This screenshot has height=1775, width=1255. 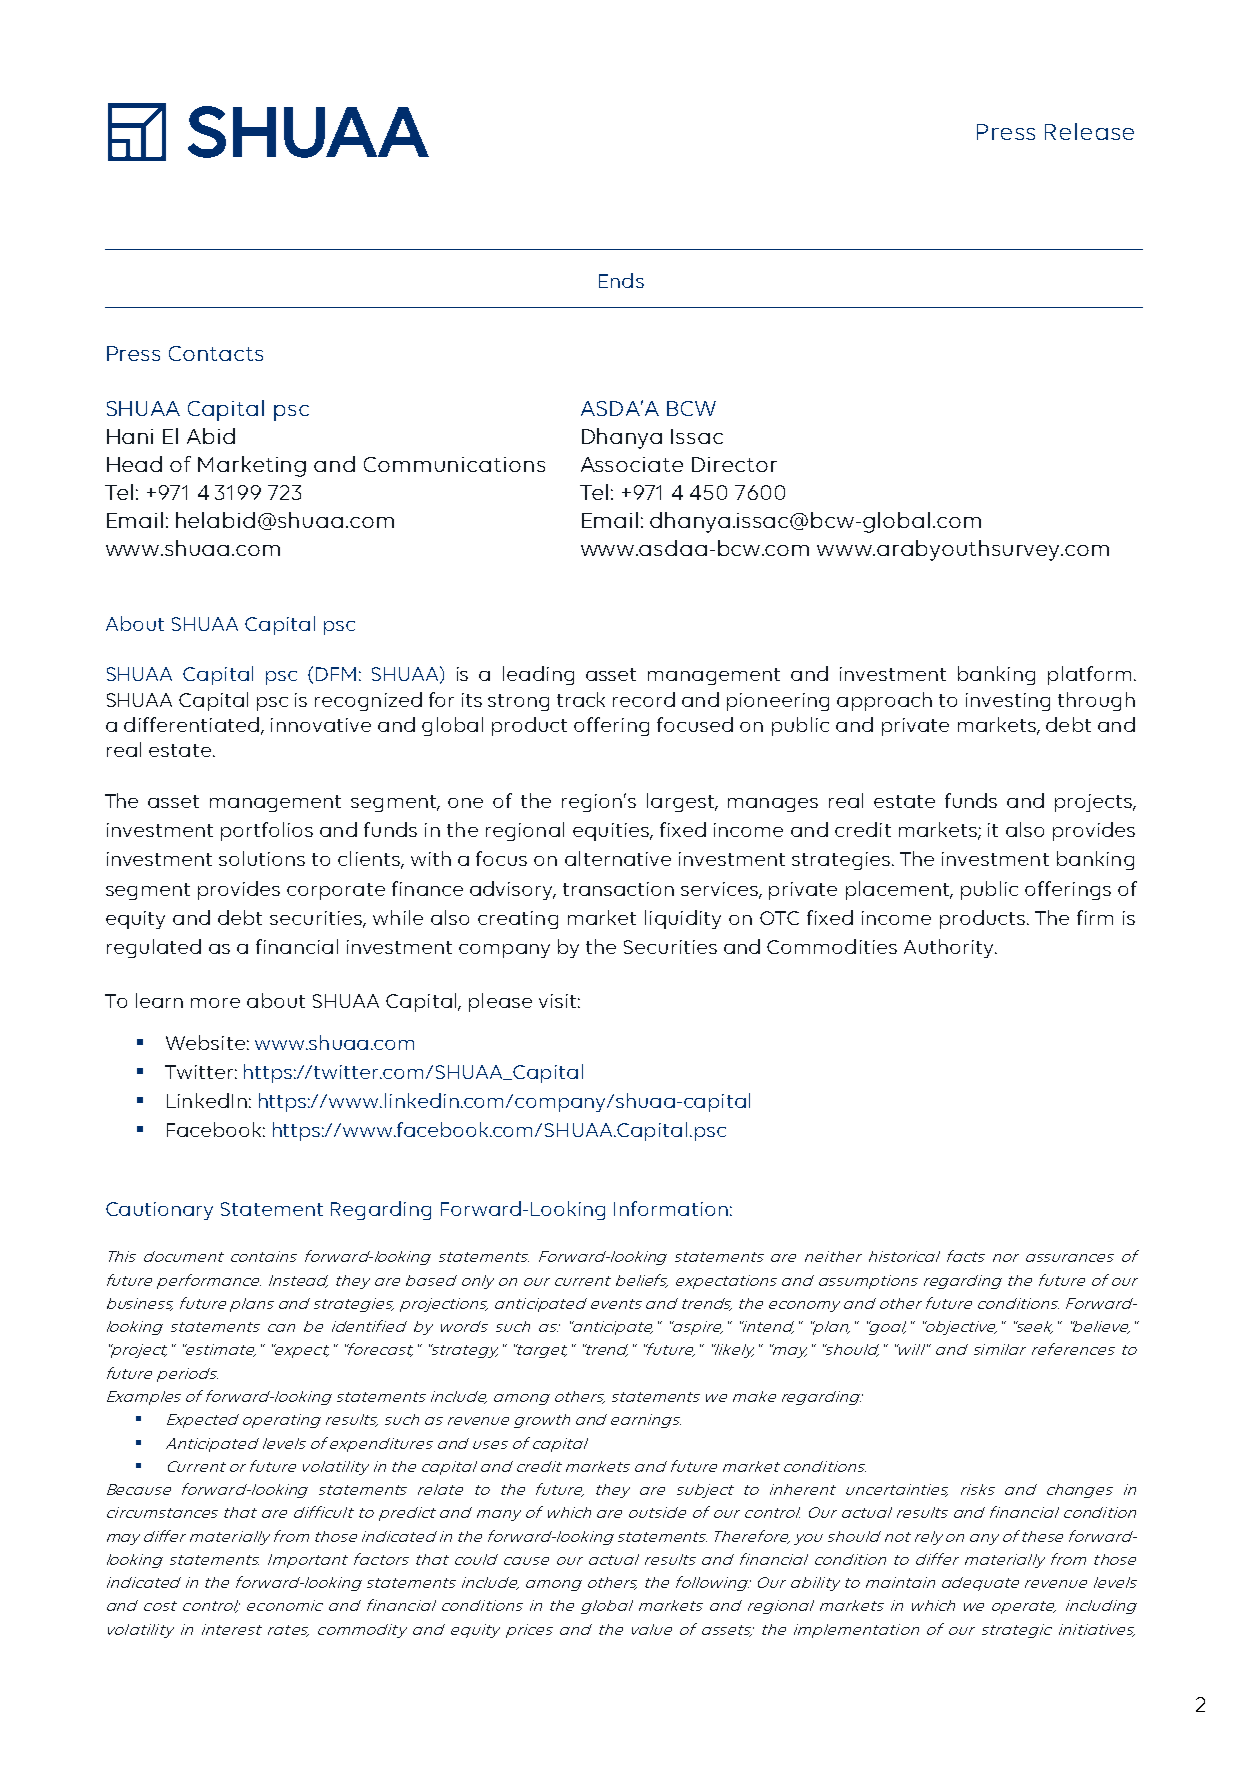 What do you see at coordinates (1089, 131) in the screenshot?
I see `Release` at bounding box center [1089, 131].
